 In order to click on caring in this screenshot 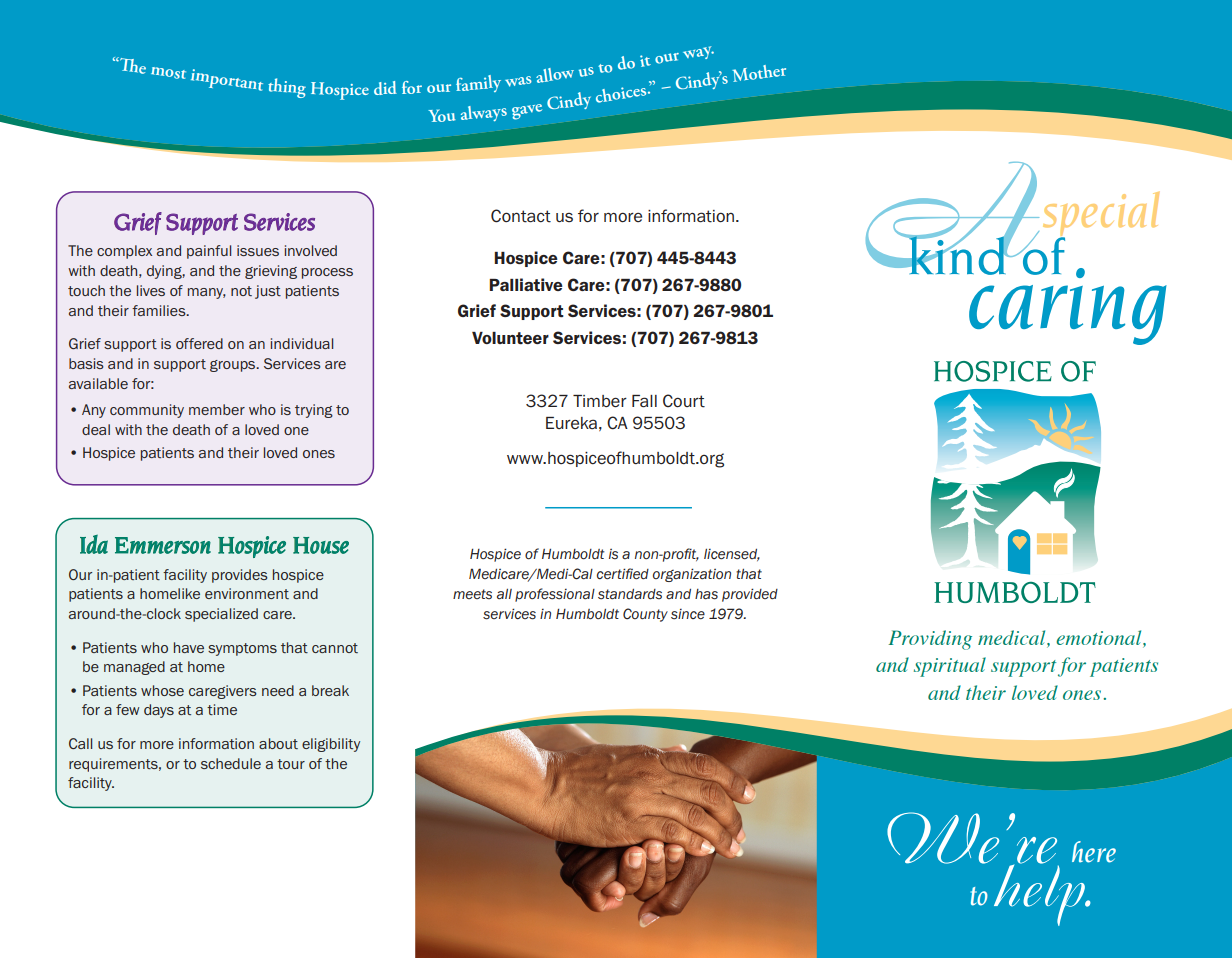, I will do `click(1067, 305)`.
